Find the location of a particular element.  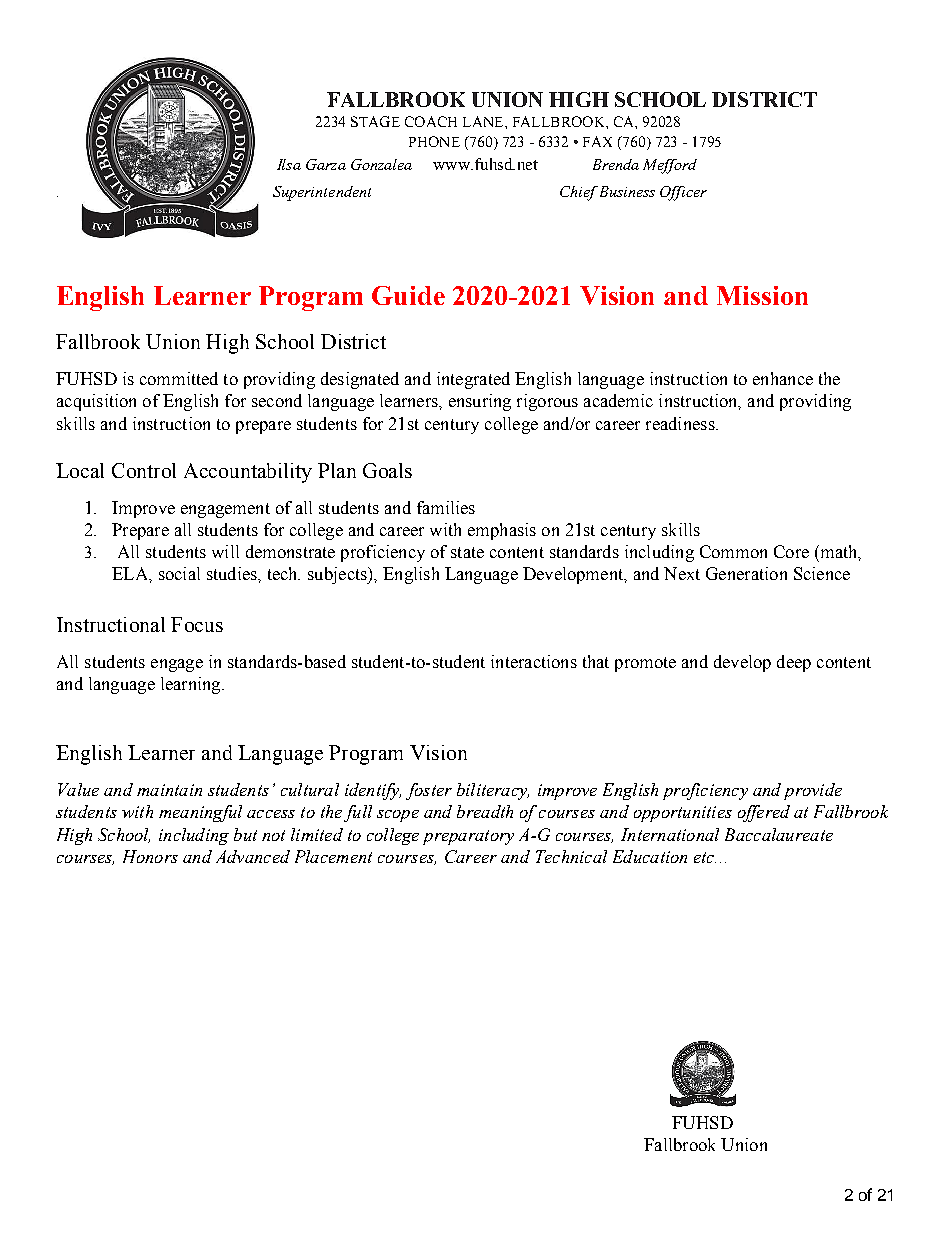

Ilsa is located at coordinates (289, 164).
